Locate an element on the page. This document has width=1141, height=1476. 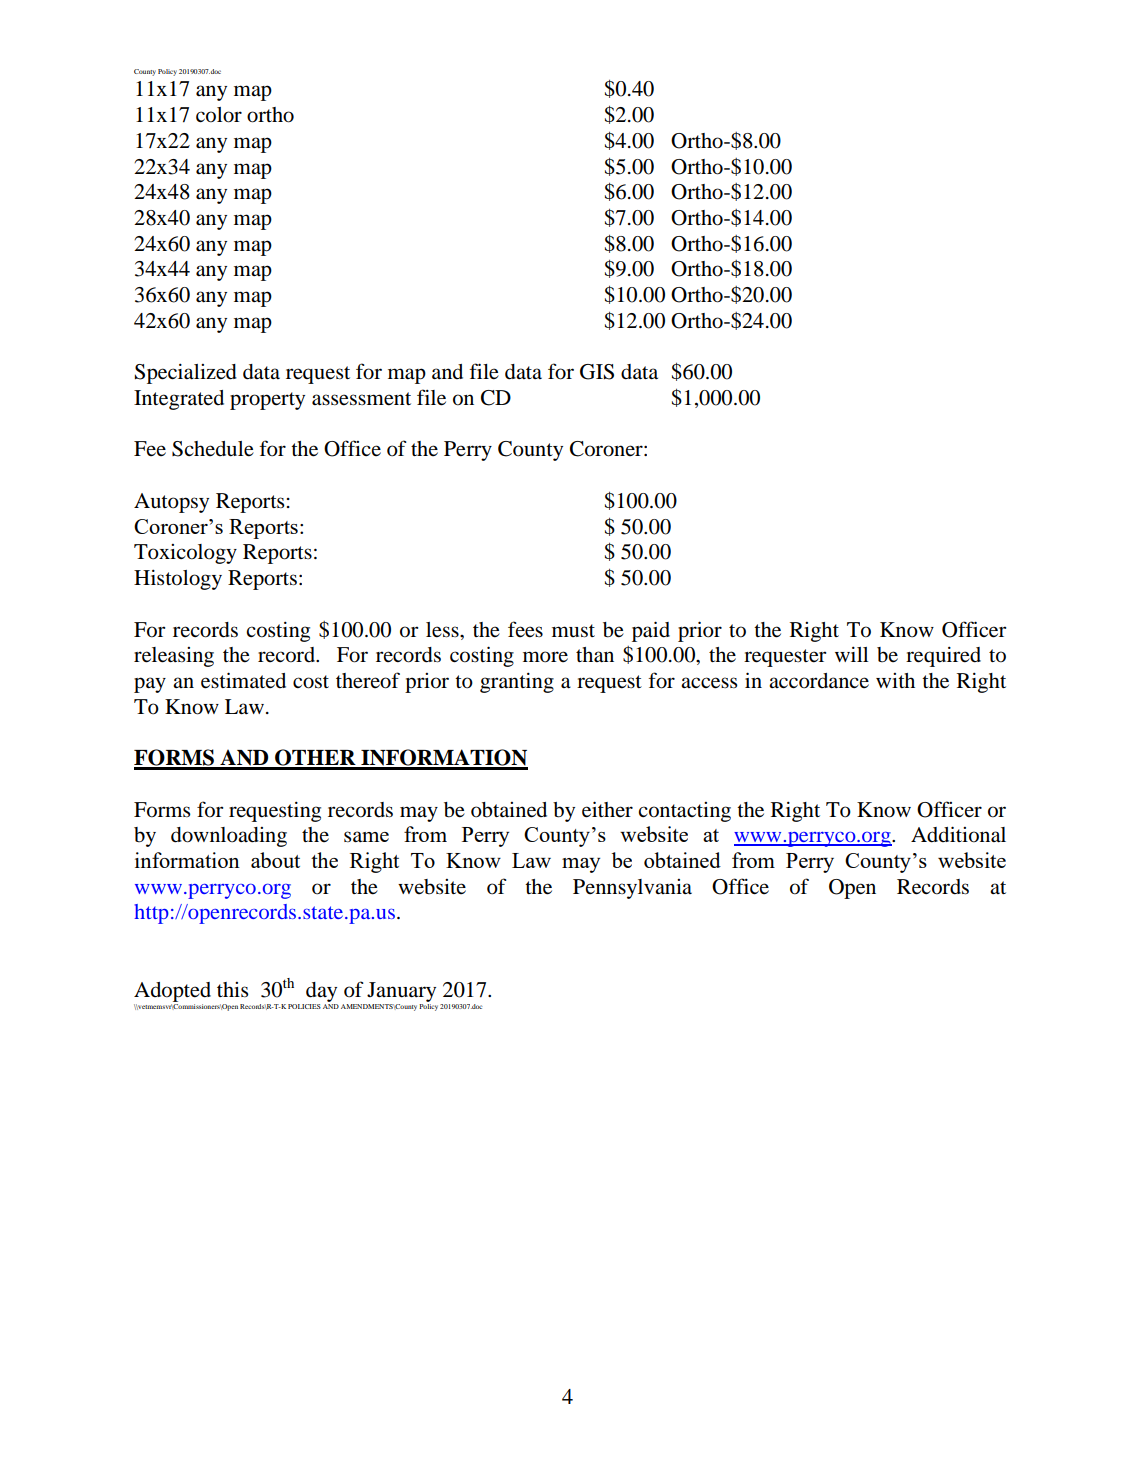
will is located at coordinates (851, 654).
